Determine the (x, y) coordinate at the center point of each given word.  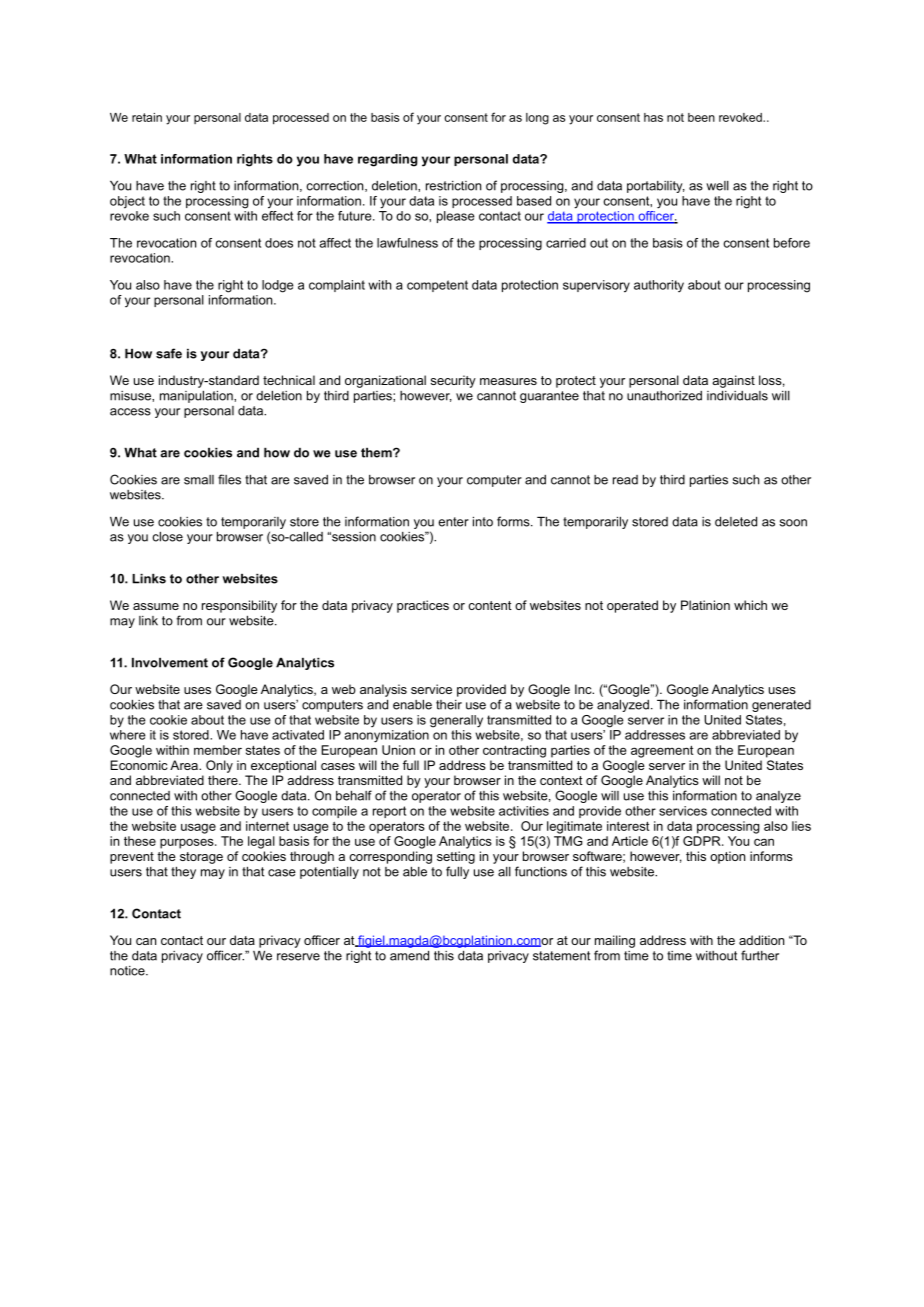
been (701, 117)
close (167, 537)
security (453, 381)
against (733, 381)
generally (456, 721)
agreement (662, 751)
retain (147, 117)
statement (561, 956)
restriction (453, 186)
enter (453, 522)
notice (128, 971)
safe (169, 353)
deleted (736, 522)
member (218, 750)
